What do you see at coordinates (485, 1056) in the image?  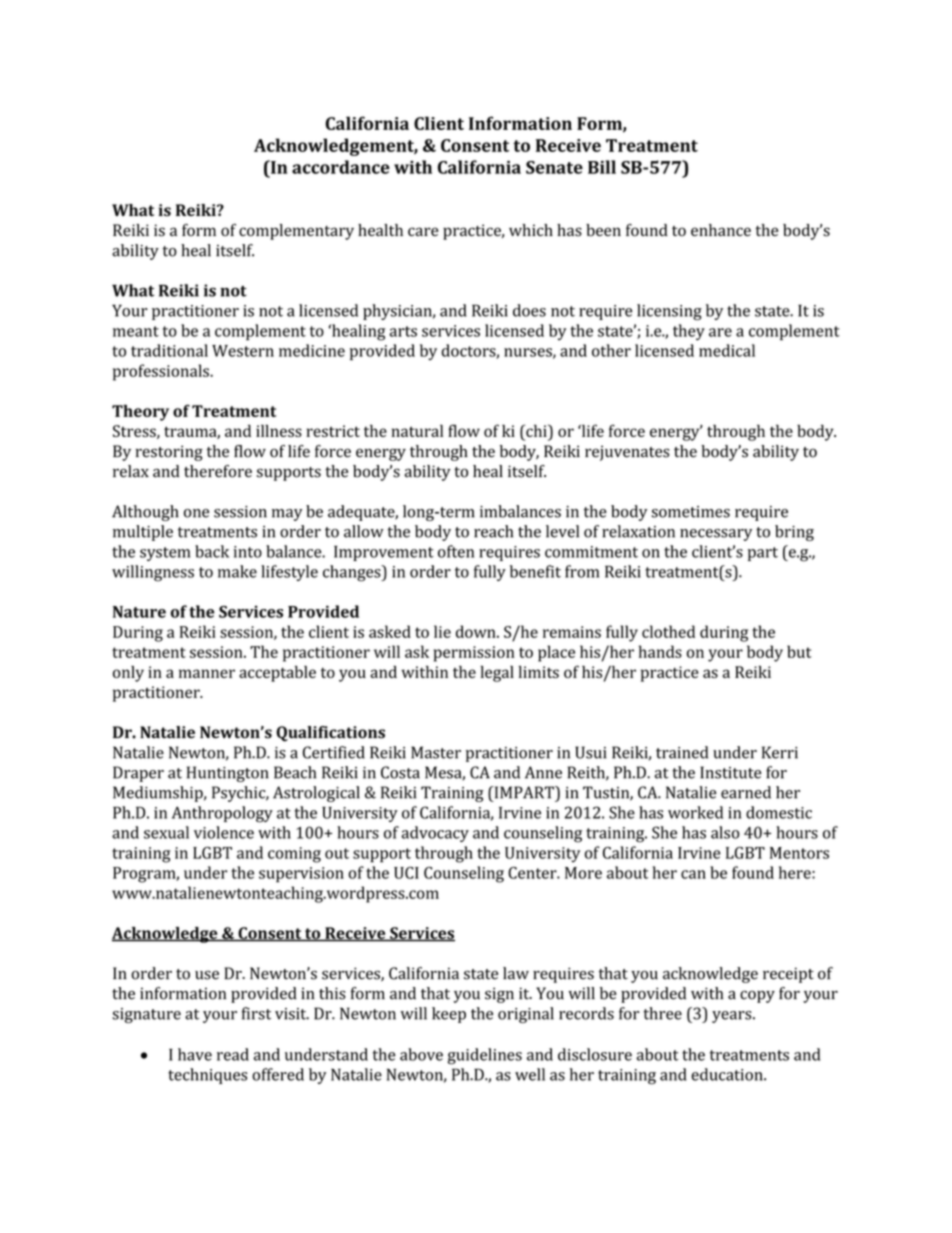 I see `guidelines` at bounding box center [485, 1056].
